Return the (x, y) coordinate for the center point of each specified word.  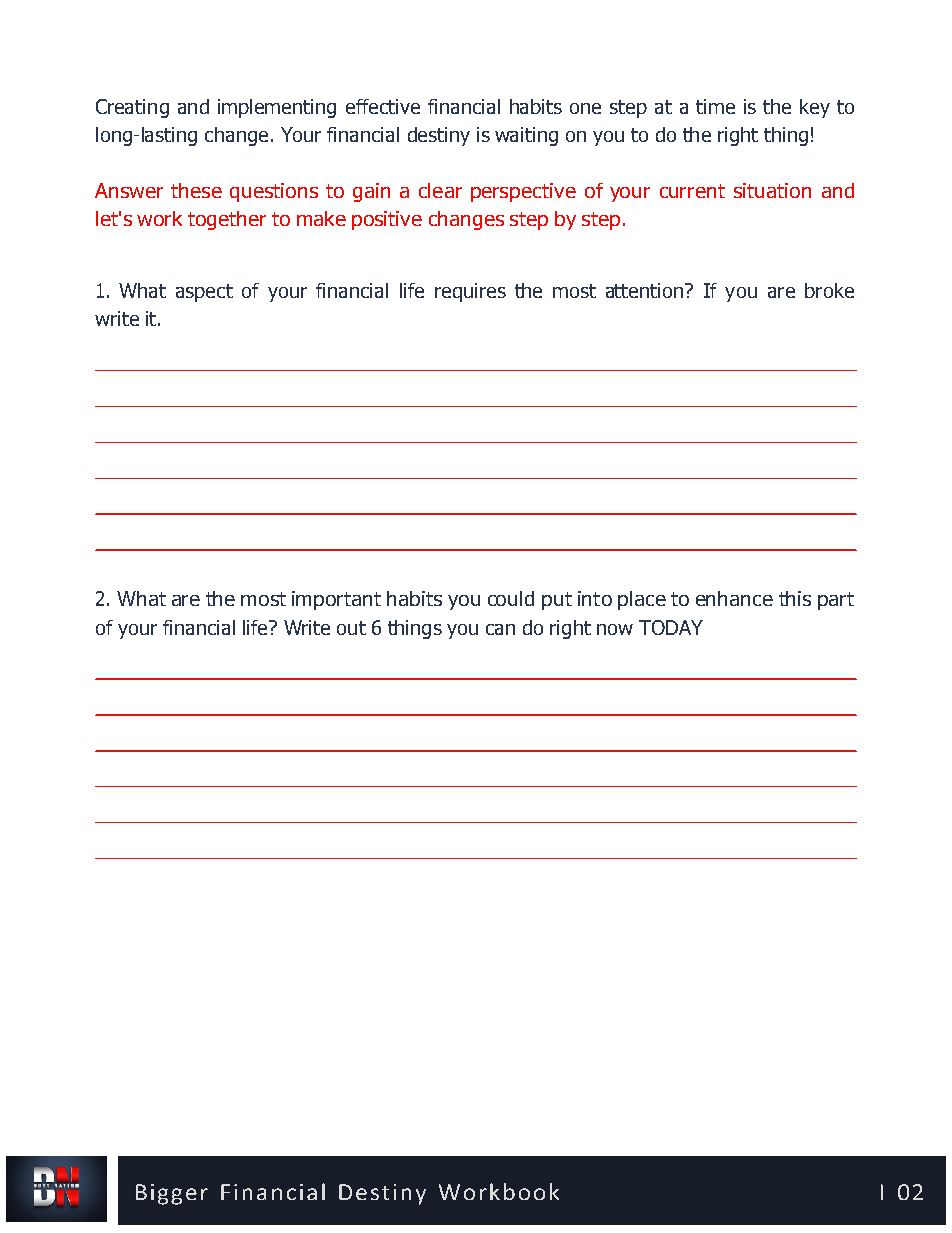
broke (829, 290)
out (351, 628)
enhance (734, 598)
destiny (439, 136)
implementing (277, 108)
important (336, 600)
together (227, 220)
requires (470, 292)
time (715, 106)
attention (644, 290)
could (511, 598)
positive (387, 220)
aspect (204, 293)
